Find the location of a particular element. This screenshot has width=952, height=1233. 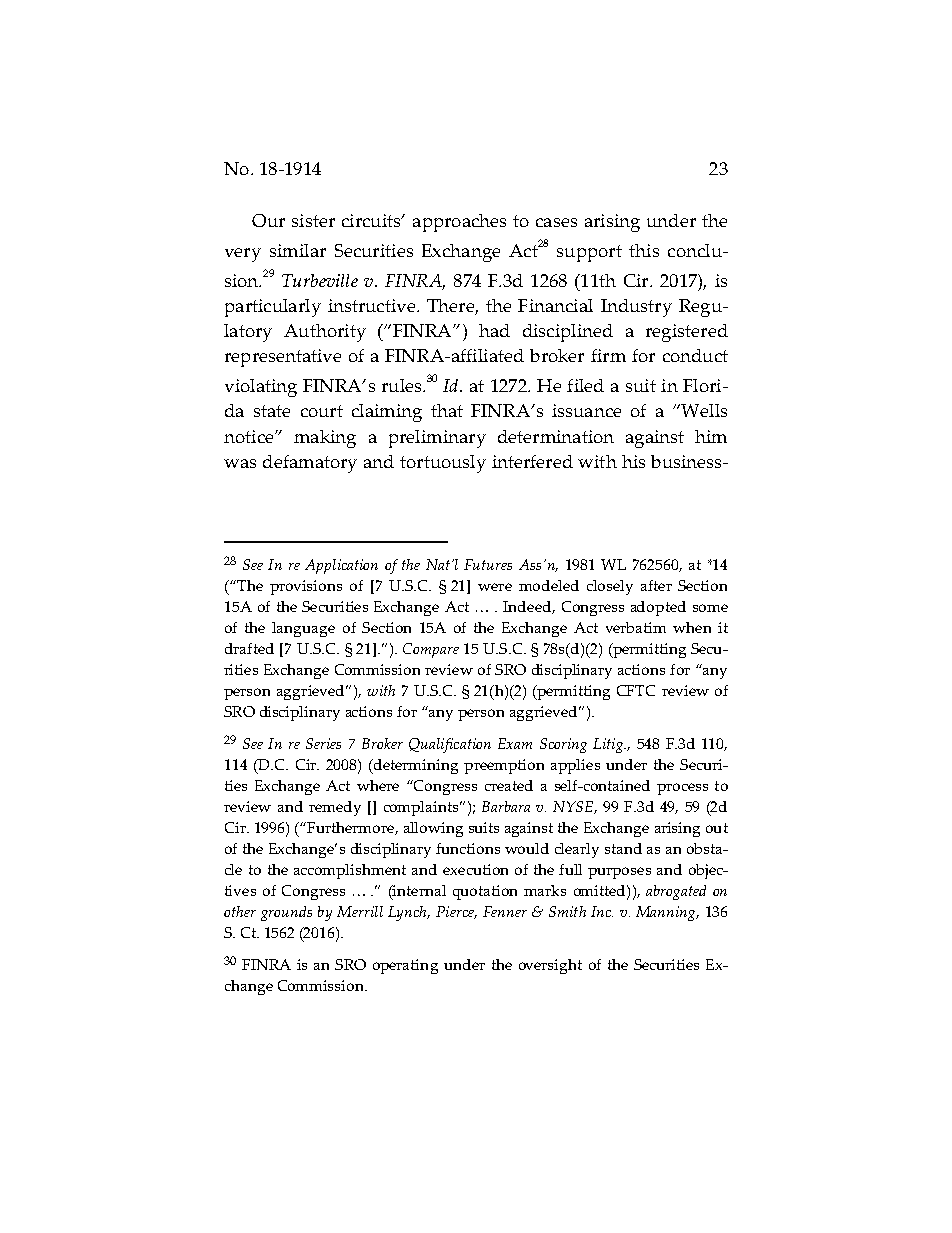

grounds is located at coordinates (286, 913).
